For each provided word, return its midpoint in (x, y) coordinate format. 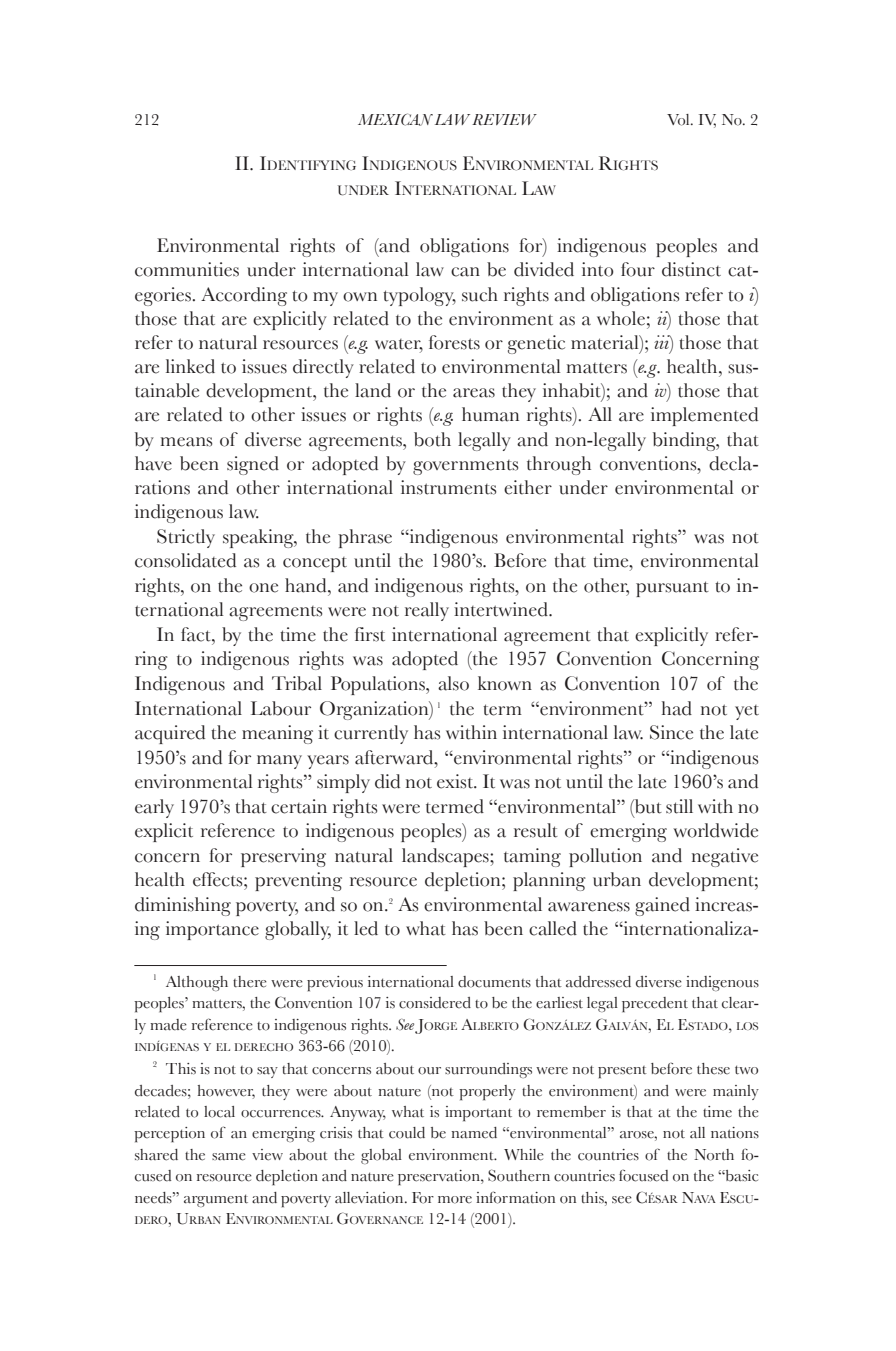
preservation (440, 1178)
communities (187, 269)
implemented (704, 416)
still (679, 806)
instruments (448, 487)
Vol (679, 120)
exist (456, 781)
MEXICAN (395, 119)
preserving (283, 857)
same (229, 1157)
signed (253, 465)
